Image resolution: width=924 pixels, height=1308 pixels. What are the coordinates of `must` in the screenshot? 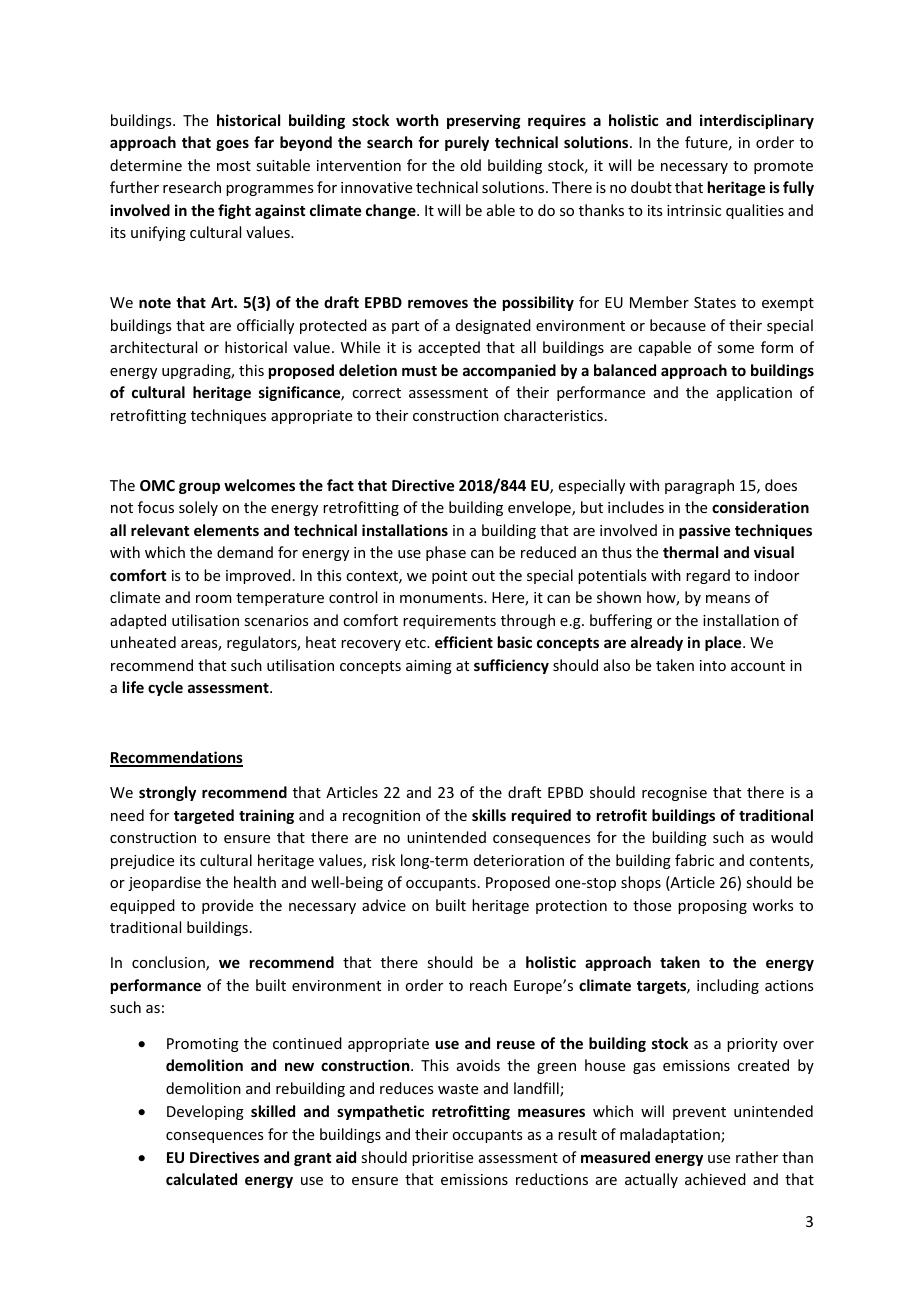 It's located at (419, 371).
